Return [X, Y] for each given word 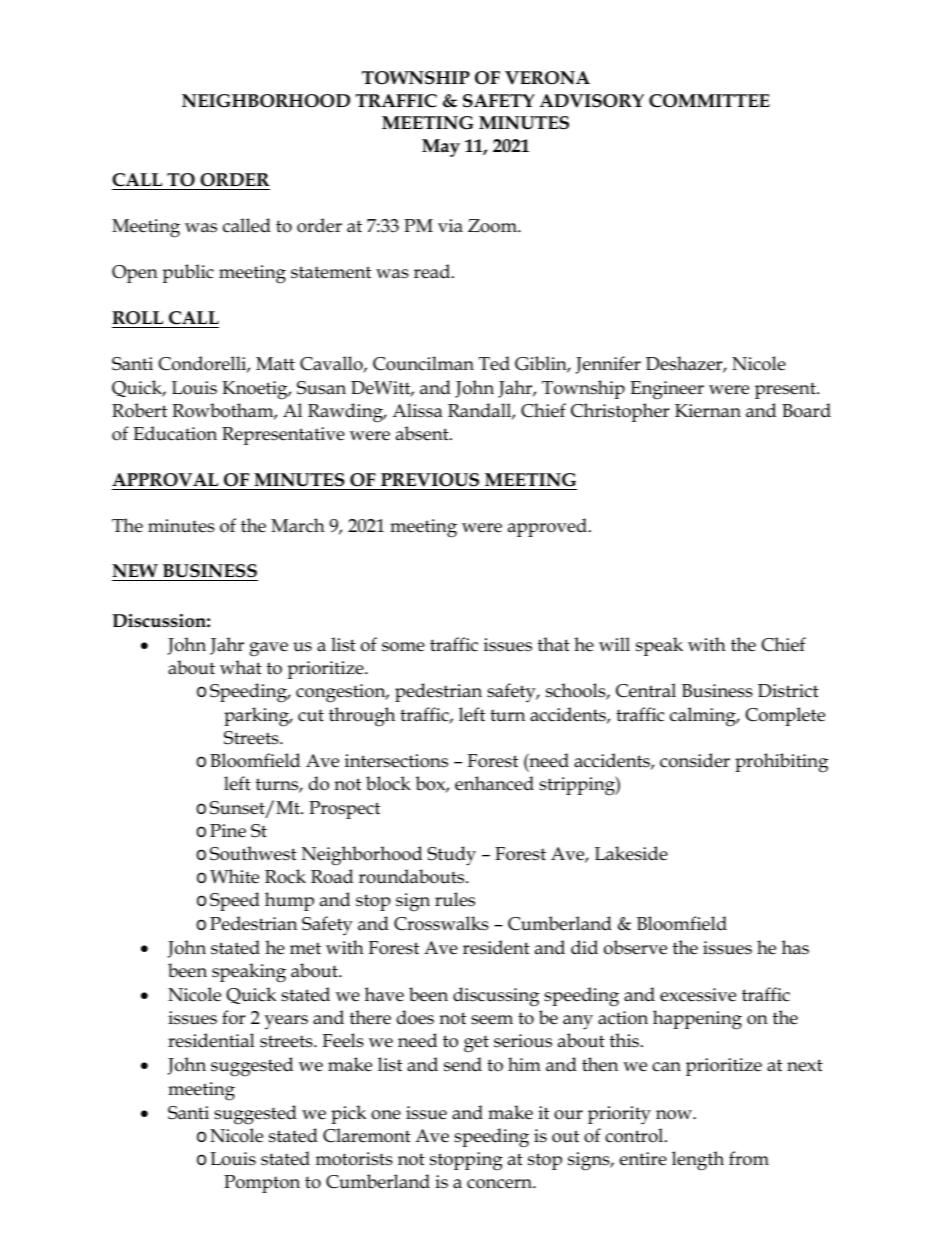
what [241, 667]
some [403, 647]
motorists [354, 1159]
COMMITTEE [709, 101]
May [441, 148]
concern [500, 1184]
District [788, 691]
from [749, 1158]
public [188, 273]
